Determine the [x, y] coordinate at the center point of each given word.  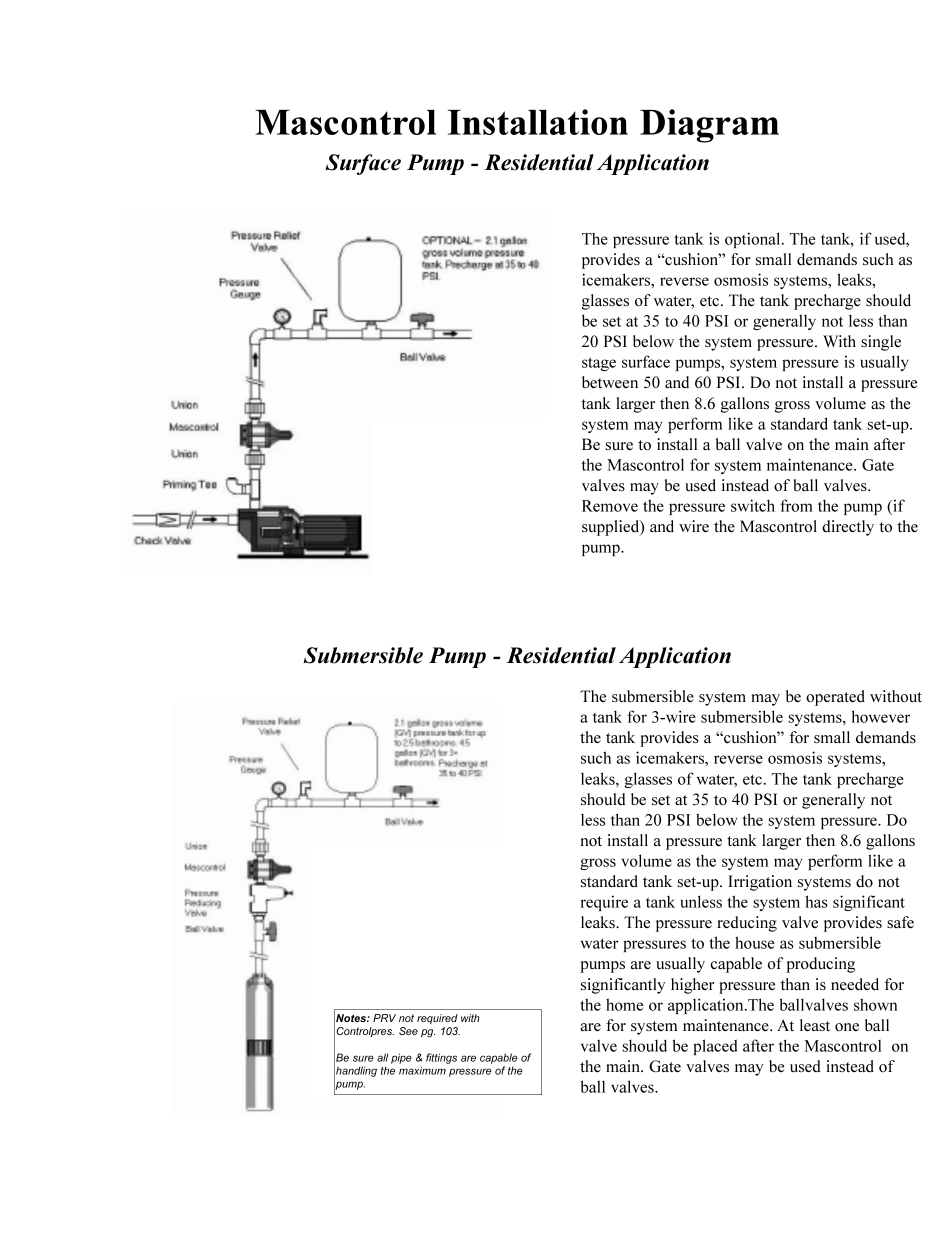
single [881, 343]
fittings [441, 1058]
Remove [610, 506]
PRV [384, 1018]
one [847, 1027]
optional [754, 240]
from [796, 505]
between [610, 382]
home [624, 1004]
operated [835, 698]
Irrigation [760, 883]
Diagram [709, 126]
